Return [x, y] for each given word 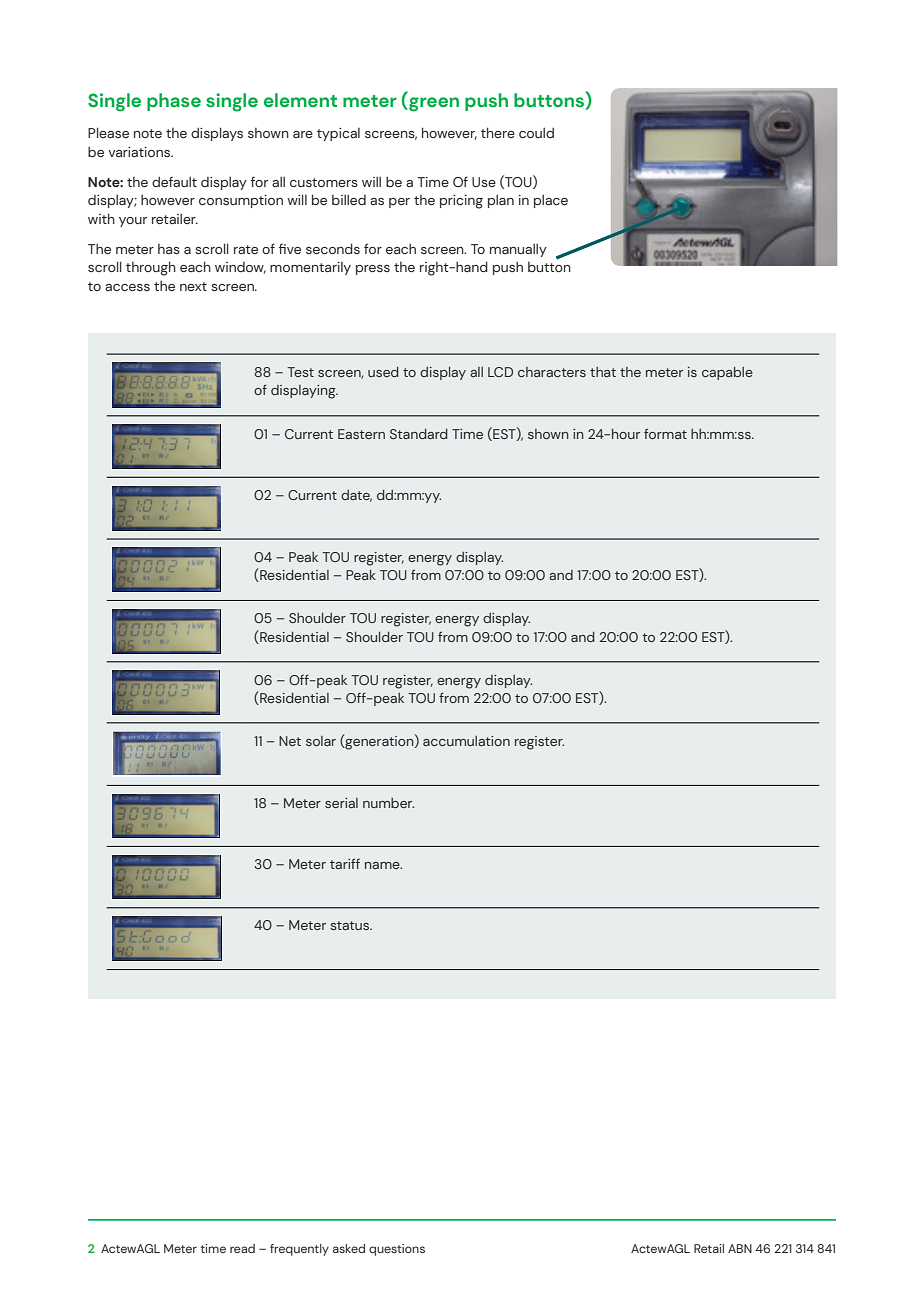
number [388, 803]
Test [300, 372]
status [351, 925]
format [665, 434]
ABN [740, 1248]
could [536, 133]
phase [174, 102]
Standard [419, 434]
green [433, 104]
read [242, 1248]
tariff [345, 864]
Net [290, 741]
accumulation [466, 741]
